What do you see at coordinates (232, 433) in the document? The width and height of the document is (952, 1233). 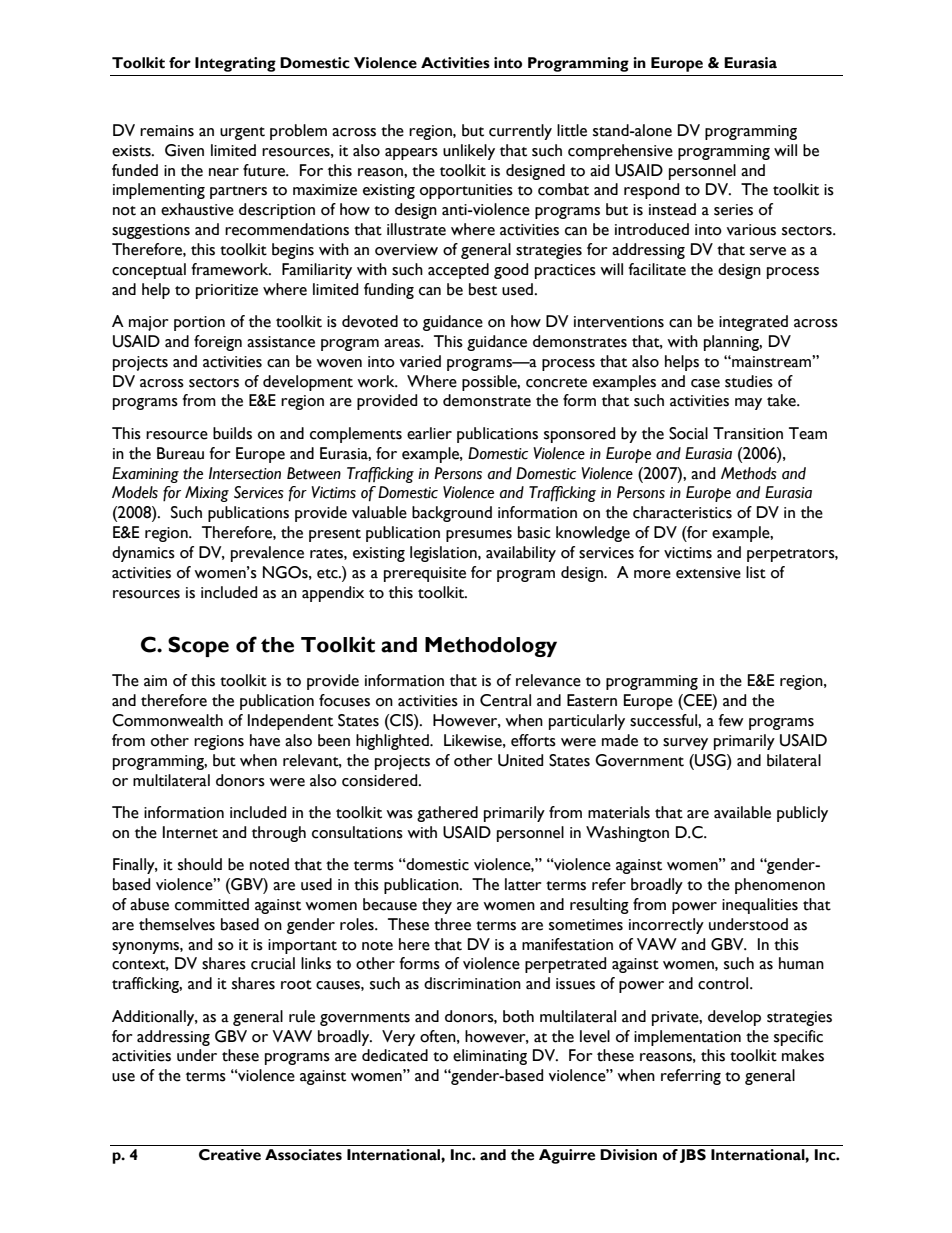 I see `builds` at bounding box center [232, 433].
